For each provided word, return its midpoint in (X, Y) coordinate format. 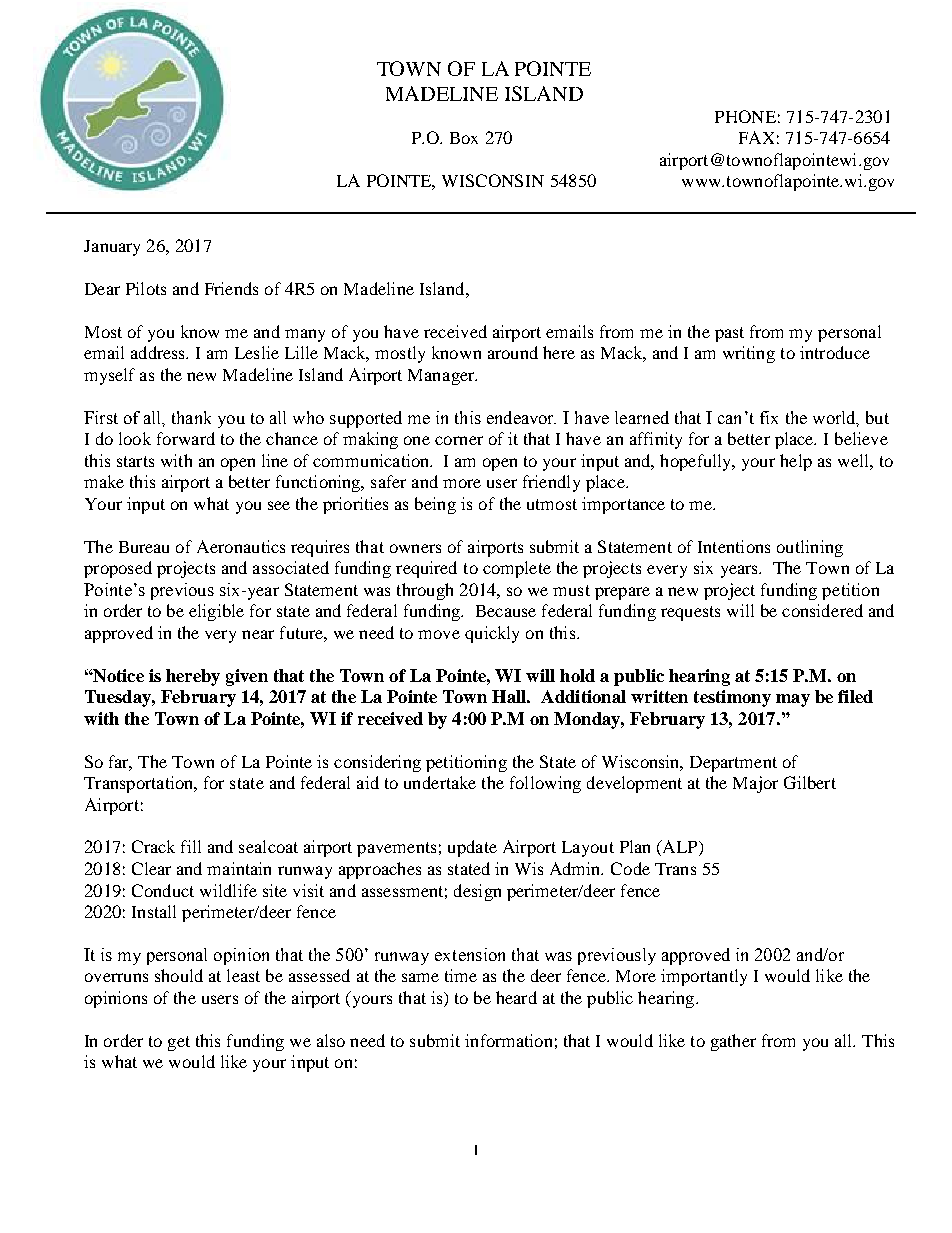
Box (464, 138)
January (112, 248)
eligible (216, 612)
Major (755, 784)
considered (822, 610)
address (159, 352)
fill (191, 846)
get (179, 1043)
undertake (440, 782)
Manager (442, 377)
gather (733, 1042)
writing (749, 354)
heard (516, 997)
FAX (756, 137)
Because (506, 611)
